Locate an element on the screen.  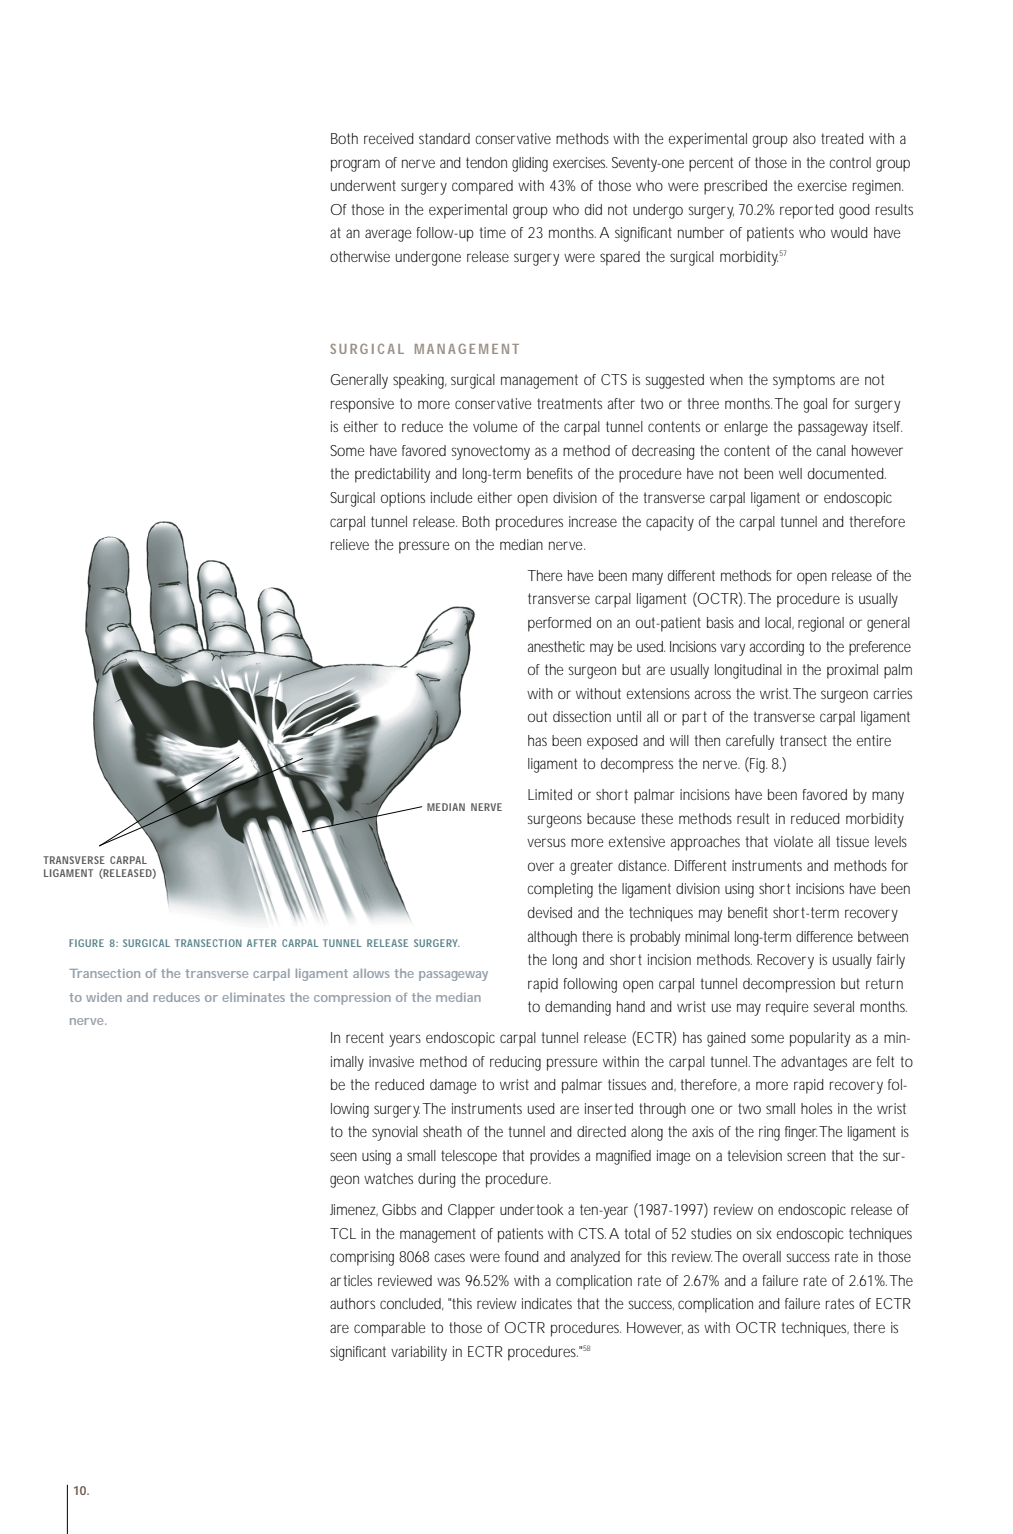
violate is located at coordinates (793, 841).
